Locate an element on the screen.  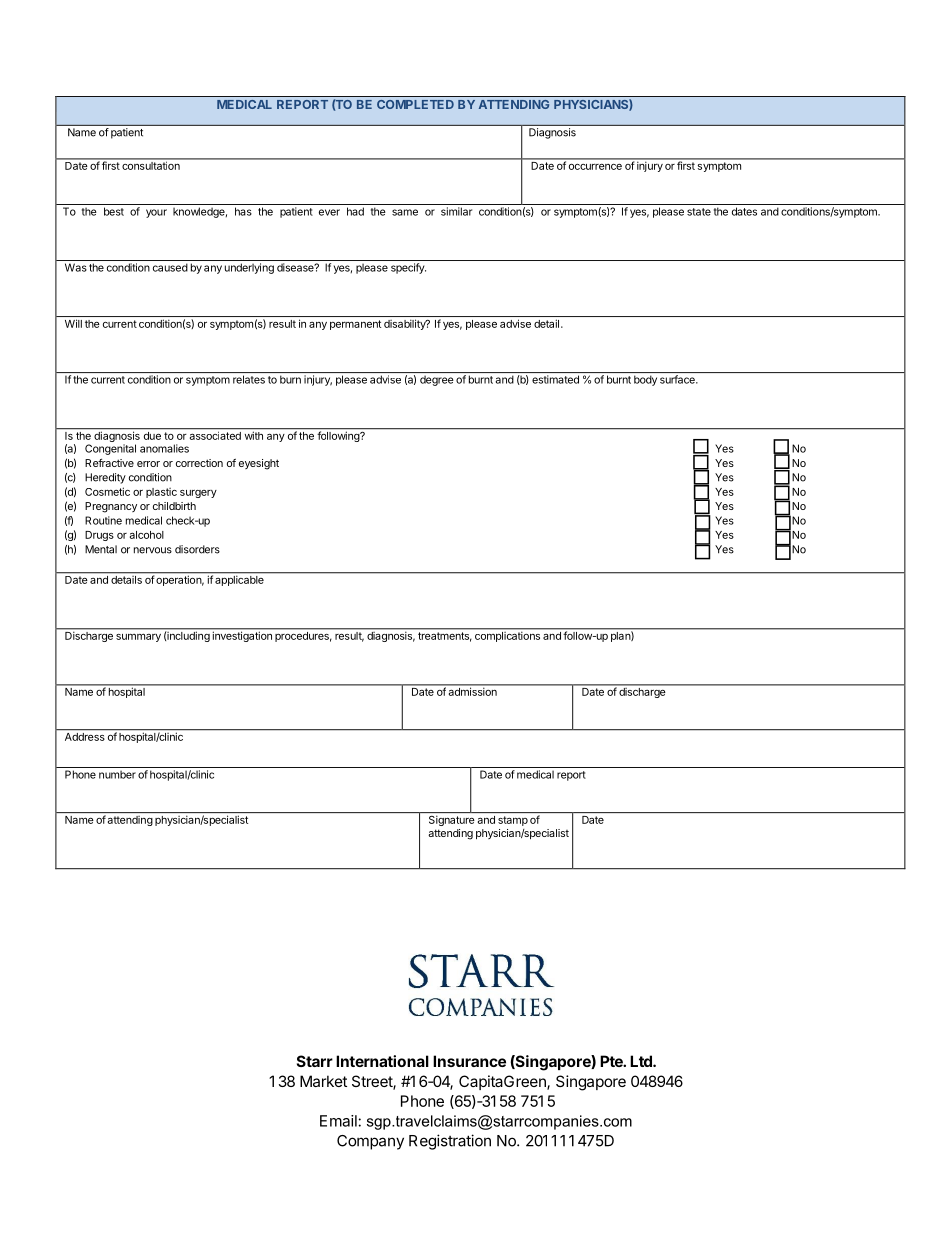
Market is located at coordinates (323, 1081).
